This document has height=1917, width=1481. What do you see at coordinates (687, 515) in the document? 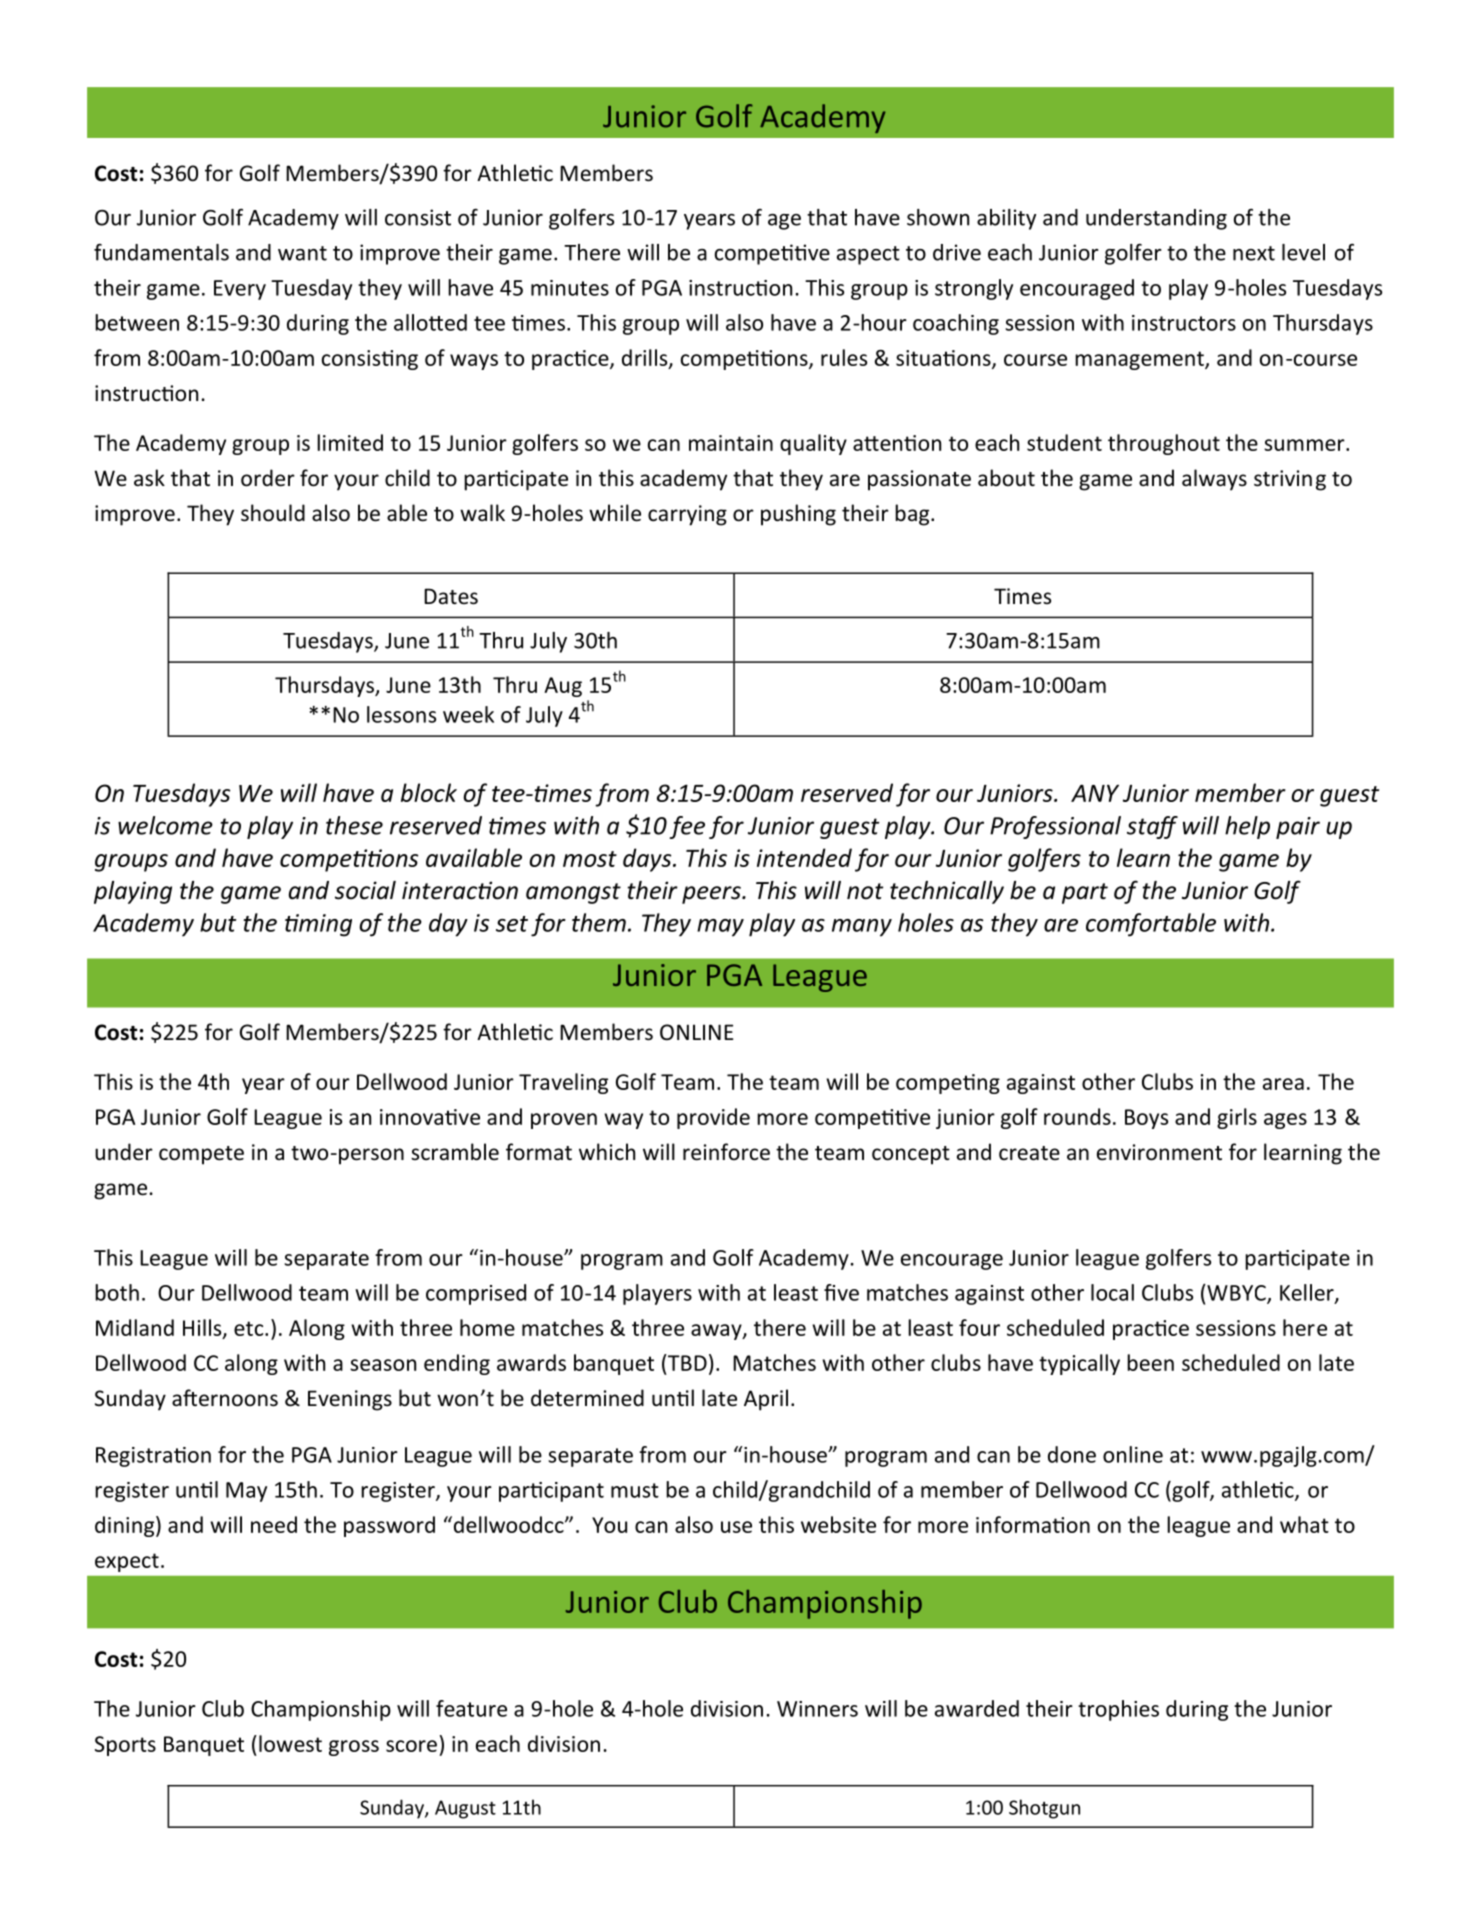
I see `carrying` at bounding box center [687, 515].
